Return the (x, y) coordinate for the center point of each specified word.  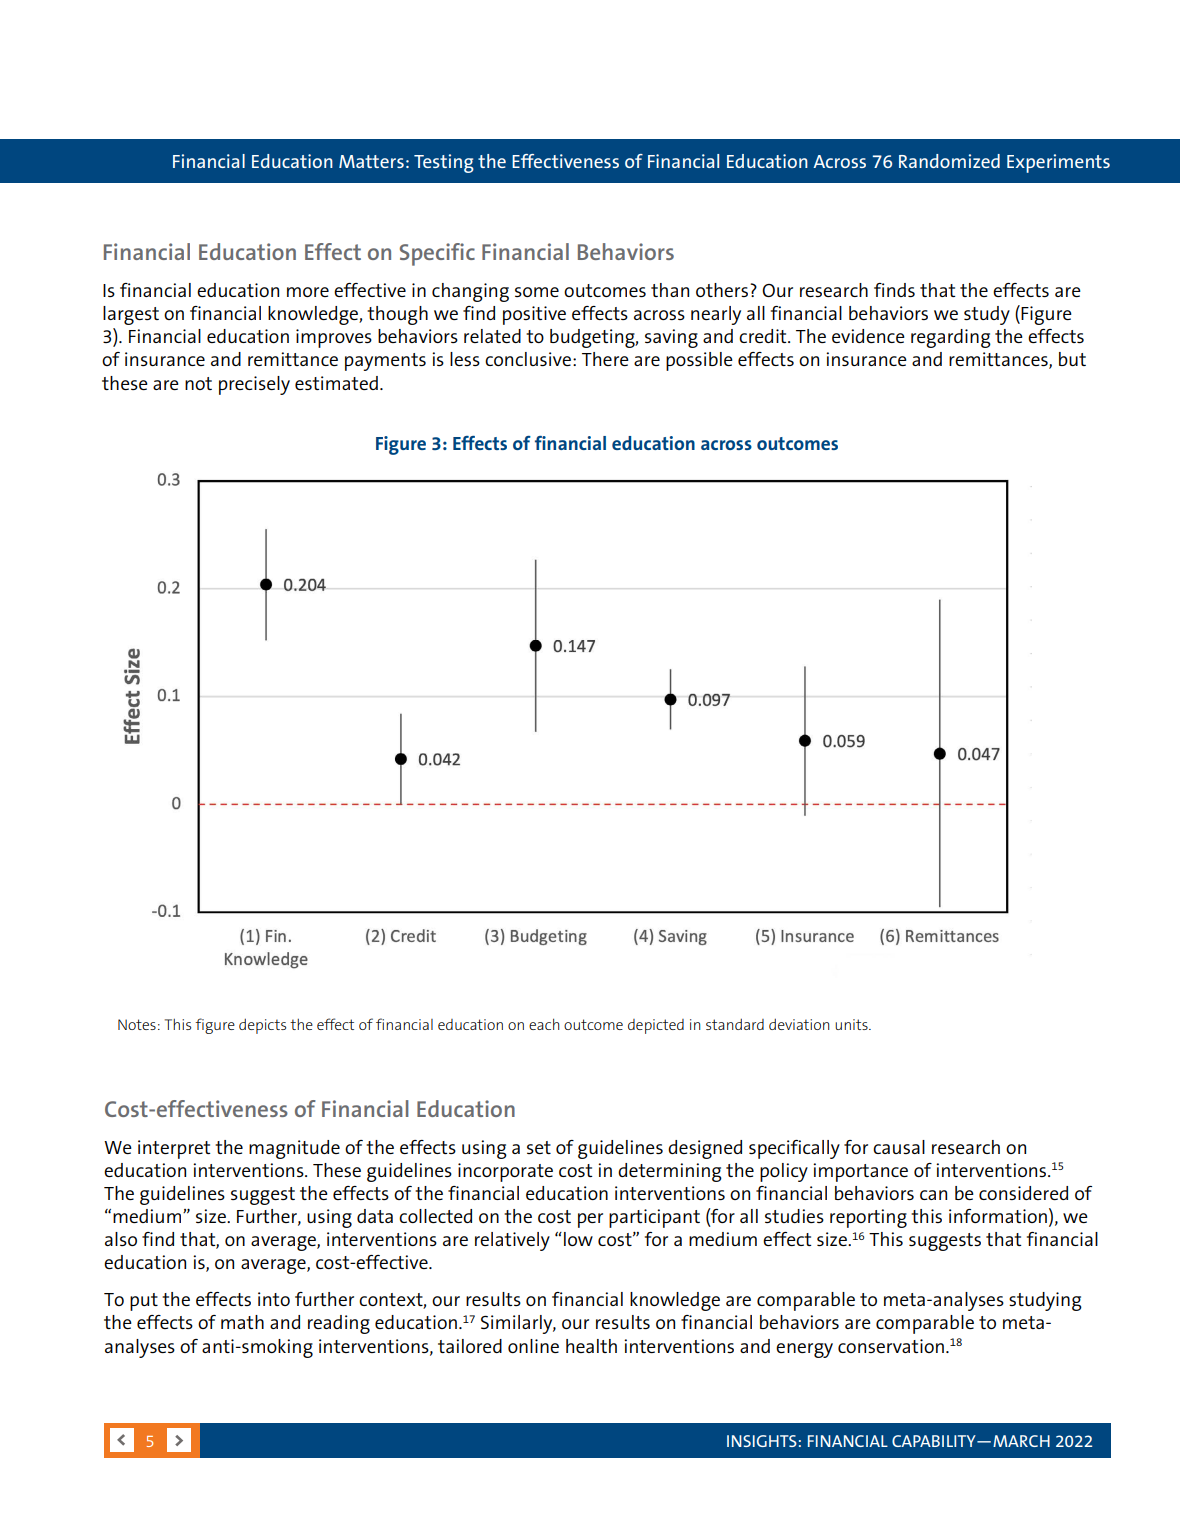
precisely (254, 385)
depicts (262, 1026)
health (591, 1346)
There (605, 359)
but (1072, 359)
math (242, 1322)
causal (899, 1147)
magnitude (294, 1149)
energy (804, 1350)
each (544, 1024)
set (539, 1147)
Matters (371, 161)
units (852, 1024)
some (537, 292)
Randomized (949, 161)
